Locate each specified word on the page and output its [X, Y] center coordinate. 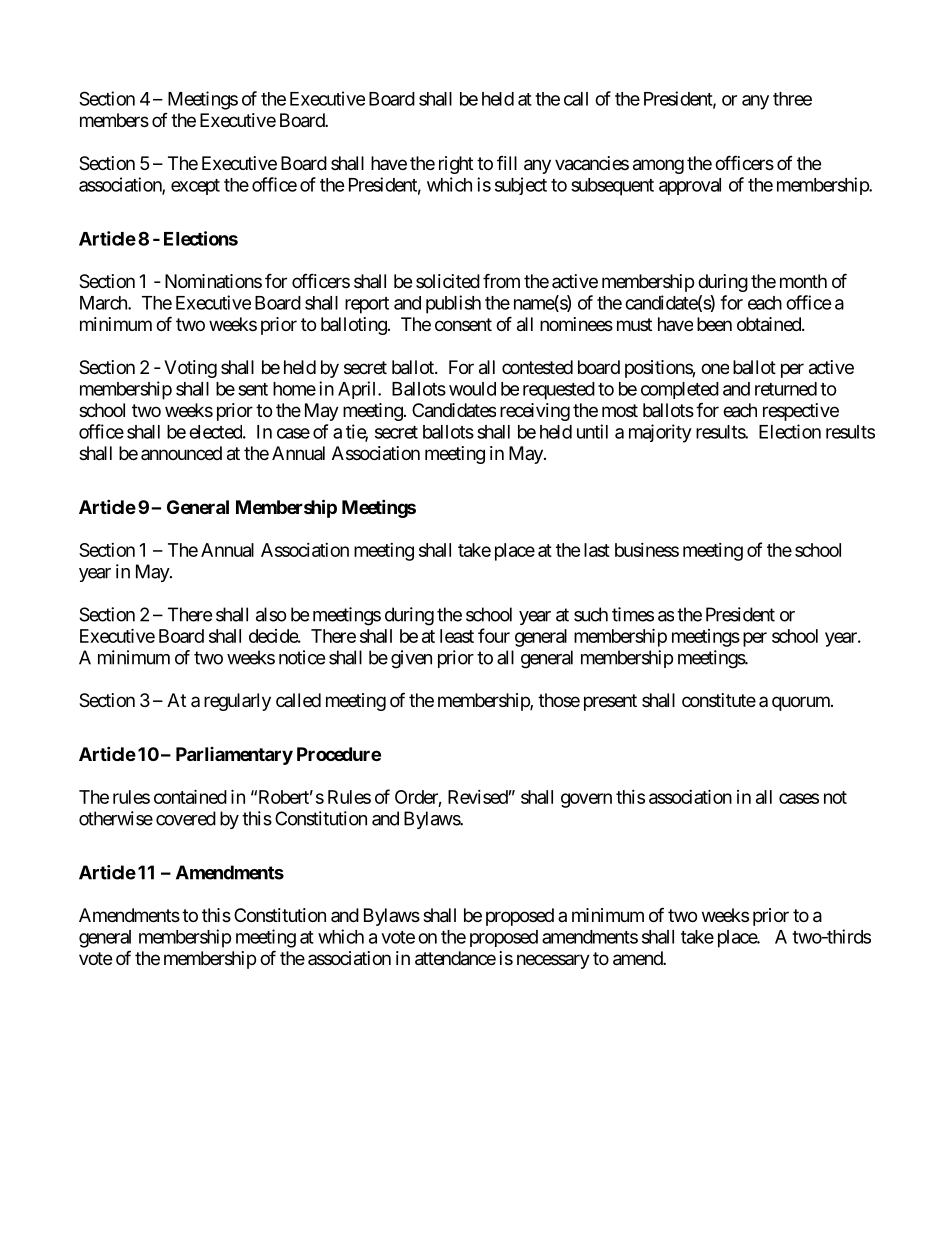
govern [586, 800]
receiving [535, 412]
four [494, 635]
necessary [553, 961]
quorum [802, 703]
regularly [237, 702]
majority [660, 433]
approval [690, 186]
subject [521, 186]
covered [186, 818]
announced [181, 453]
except [195, 187]
